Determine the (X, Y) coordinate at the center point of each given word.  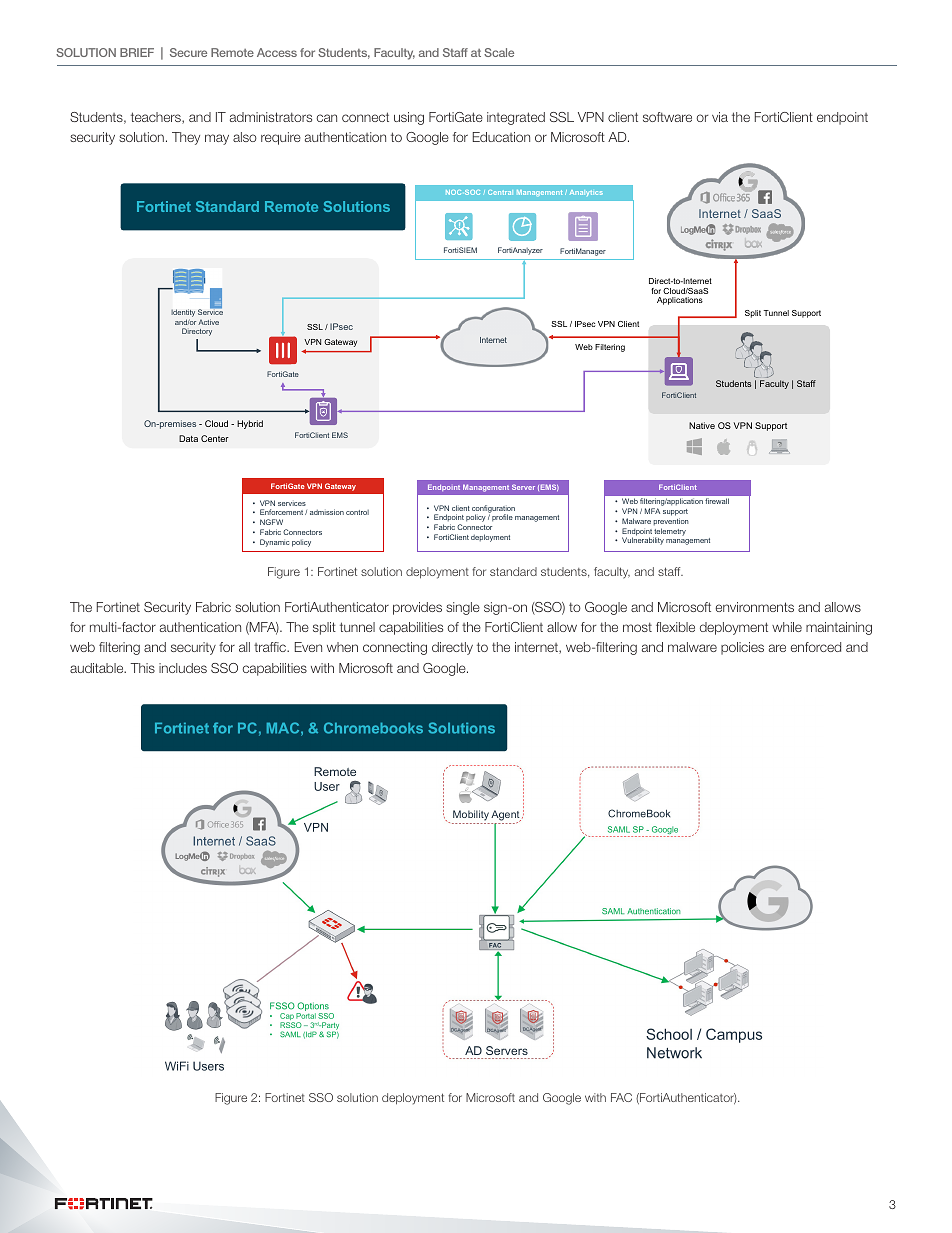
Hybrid (250, 424)
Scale (499, 52)
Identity (183, 314)
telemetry (669, 533)
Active (208, 322)
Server (523, 487)
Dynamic (274, 543)
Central (500, 192)
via (720, 117)
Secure (188, 52)
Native (702, 425)
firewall (717, 501)
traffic (271, 647)
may (217, 139)
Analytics (586, 193)
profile (502, 518)
